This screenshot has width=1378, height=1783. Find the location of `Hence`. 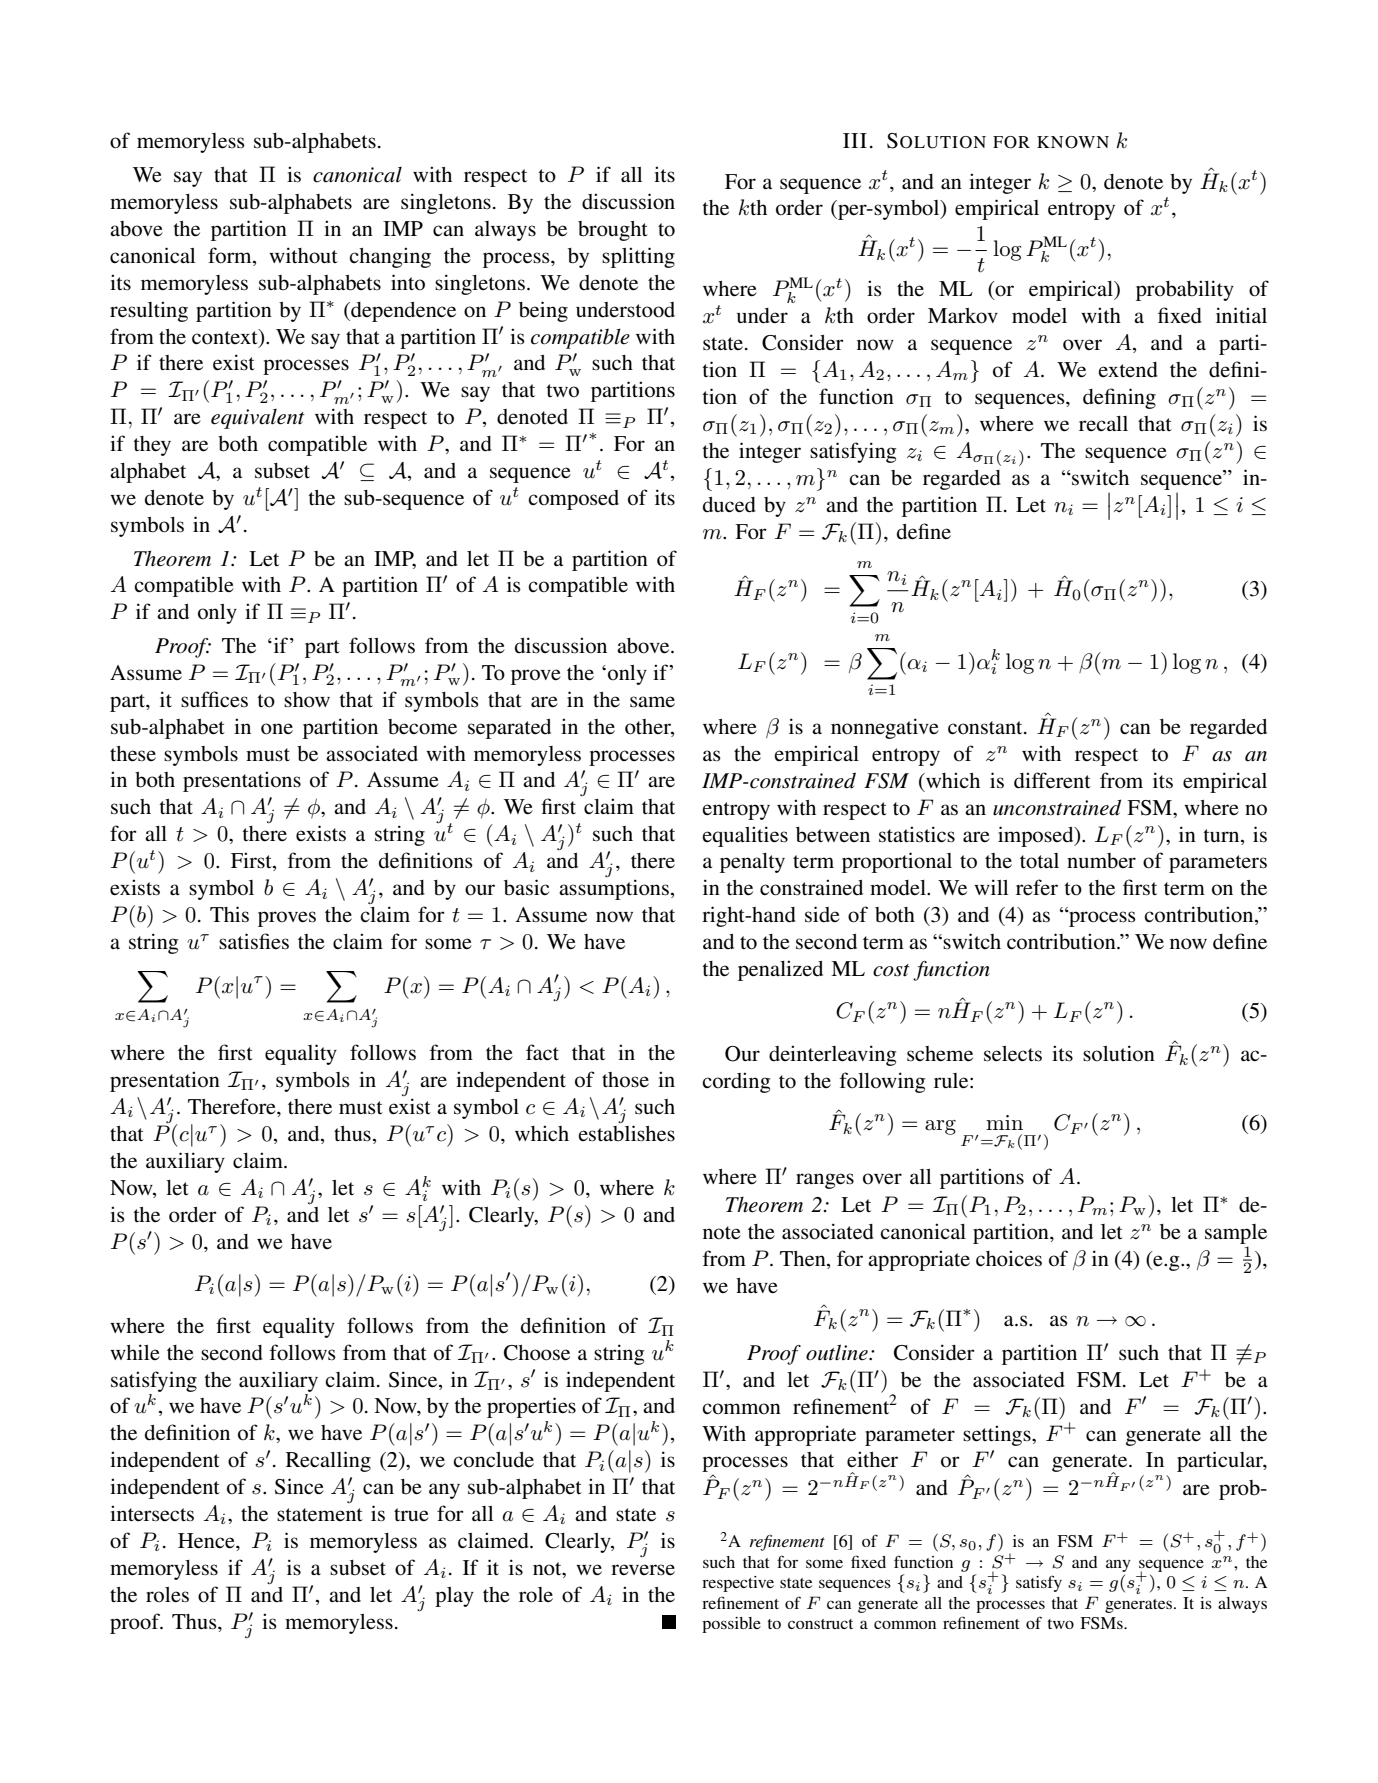

Hence is located at coordinates (207, 1541).
